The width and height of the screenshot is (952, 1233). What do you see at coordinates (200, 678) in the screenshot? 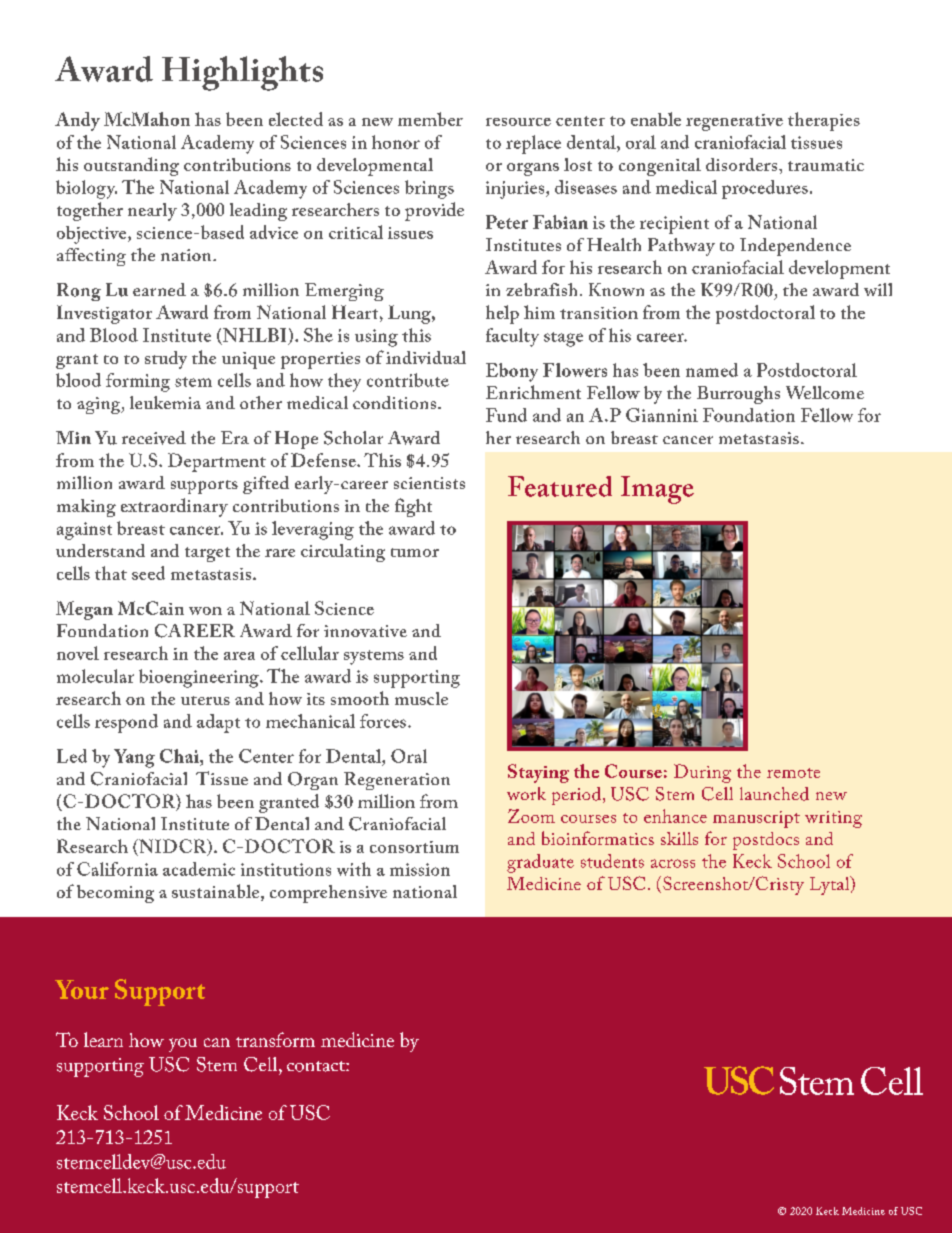
I see `bioengineering` at bounding box center [200, 678].
